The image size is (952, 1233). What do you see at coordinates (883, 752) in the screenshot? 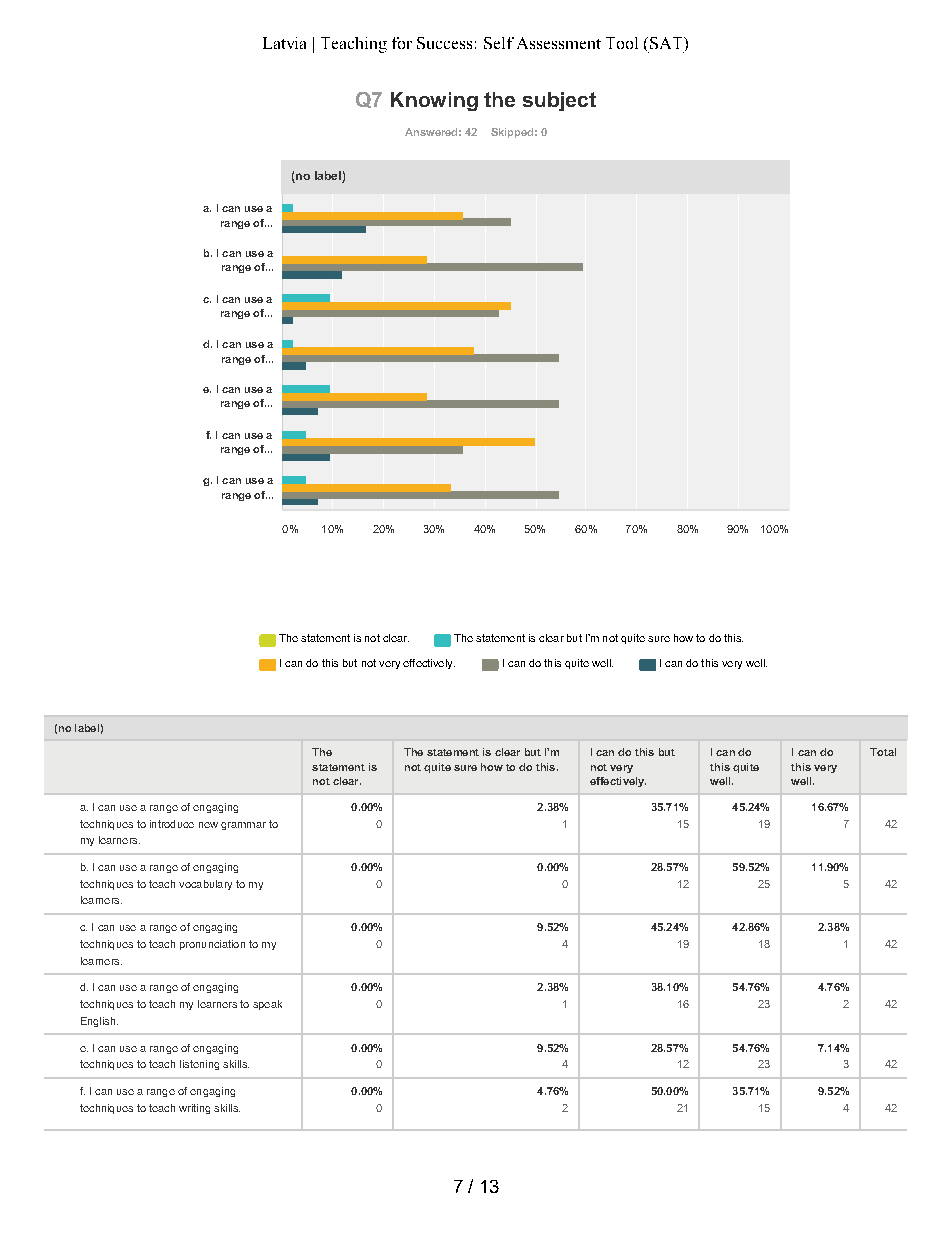
I see `Total` at bounding box center [883, 752].
